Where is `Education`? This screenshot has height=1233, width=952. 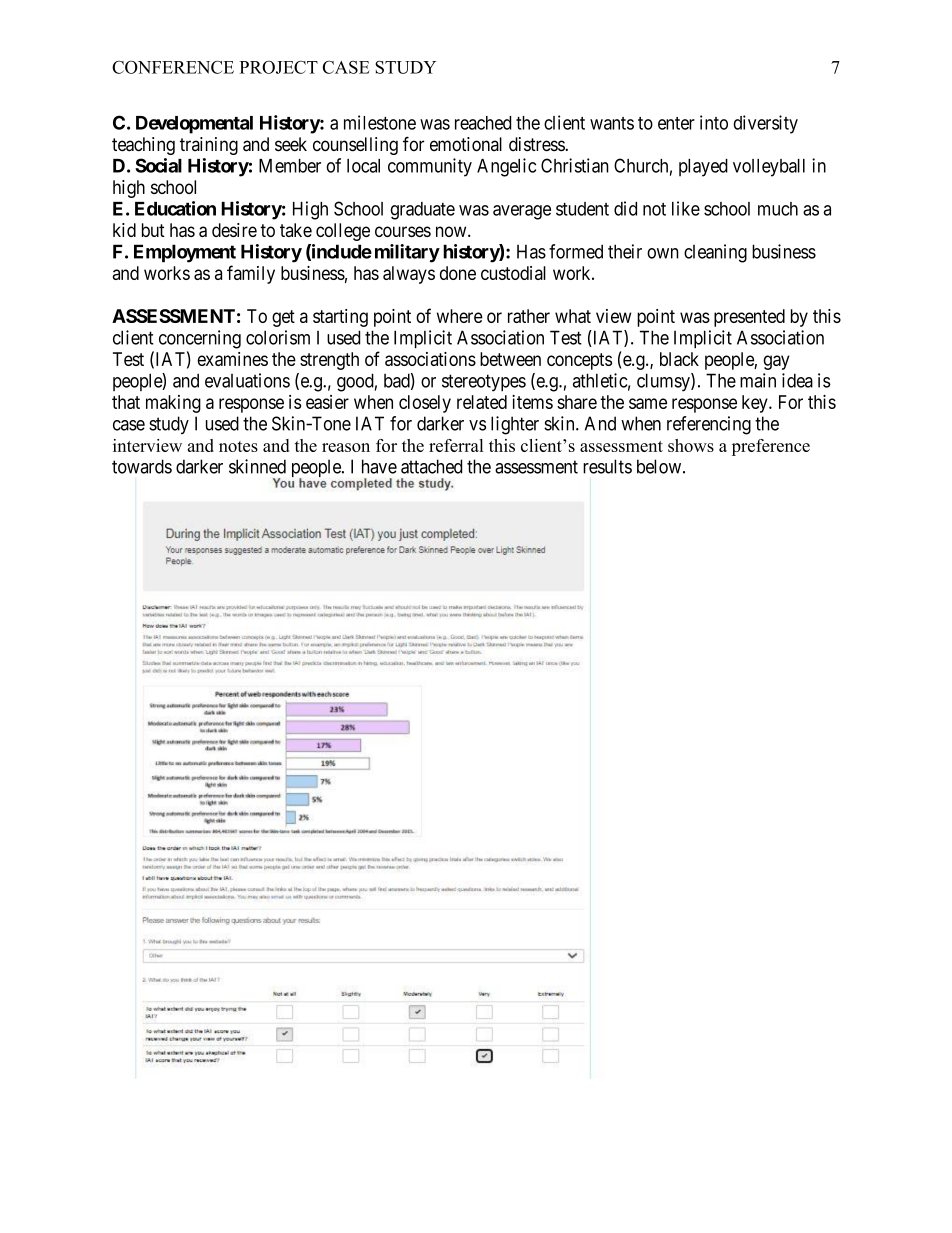
Education is located at coordinates (175, 208).
